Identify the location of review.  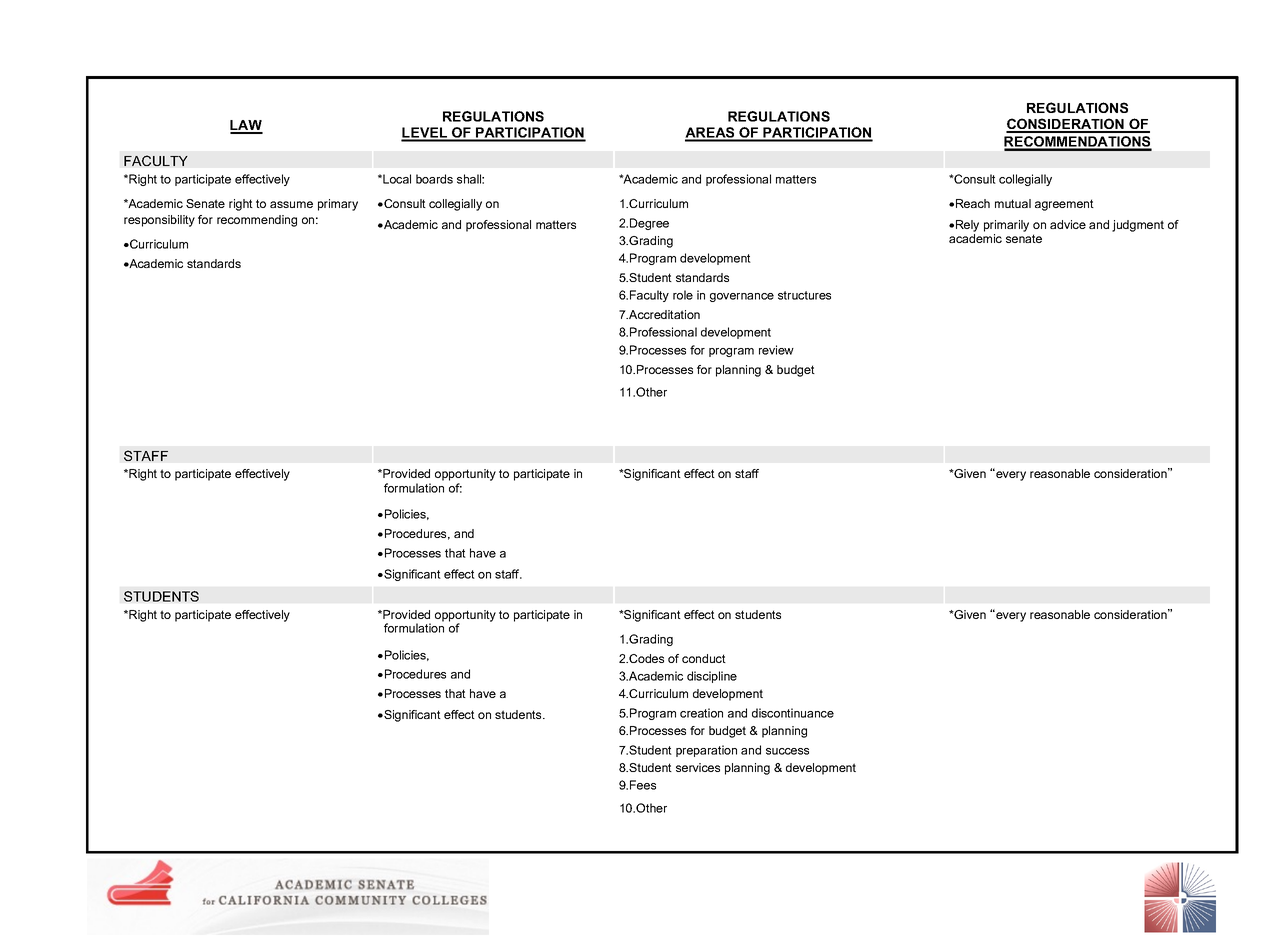
(776, 350).
